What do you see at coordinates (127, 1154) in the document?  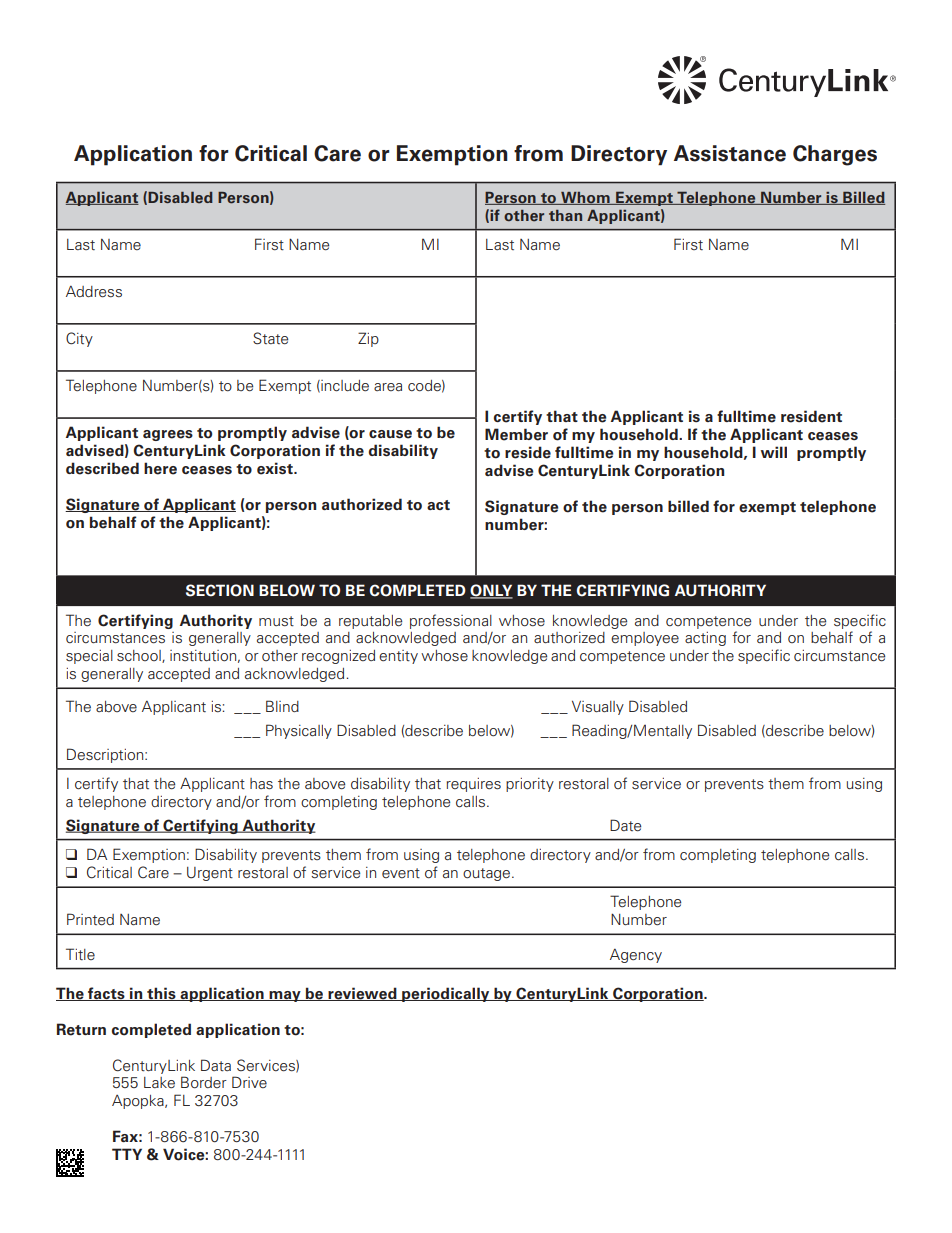 I see `TTY` at bounding box center [127, 1154].
